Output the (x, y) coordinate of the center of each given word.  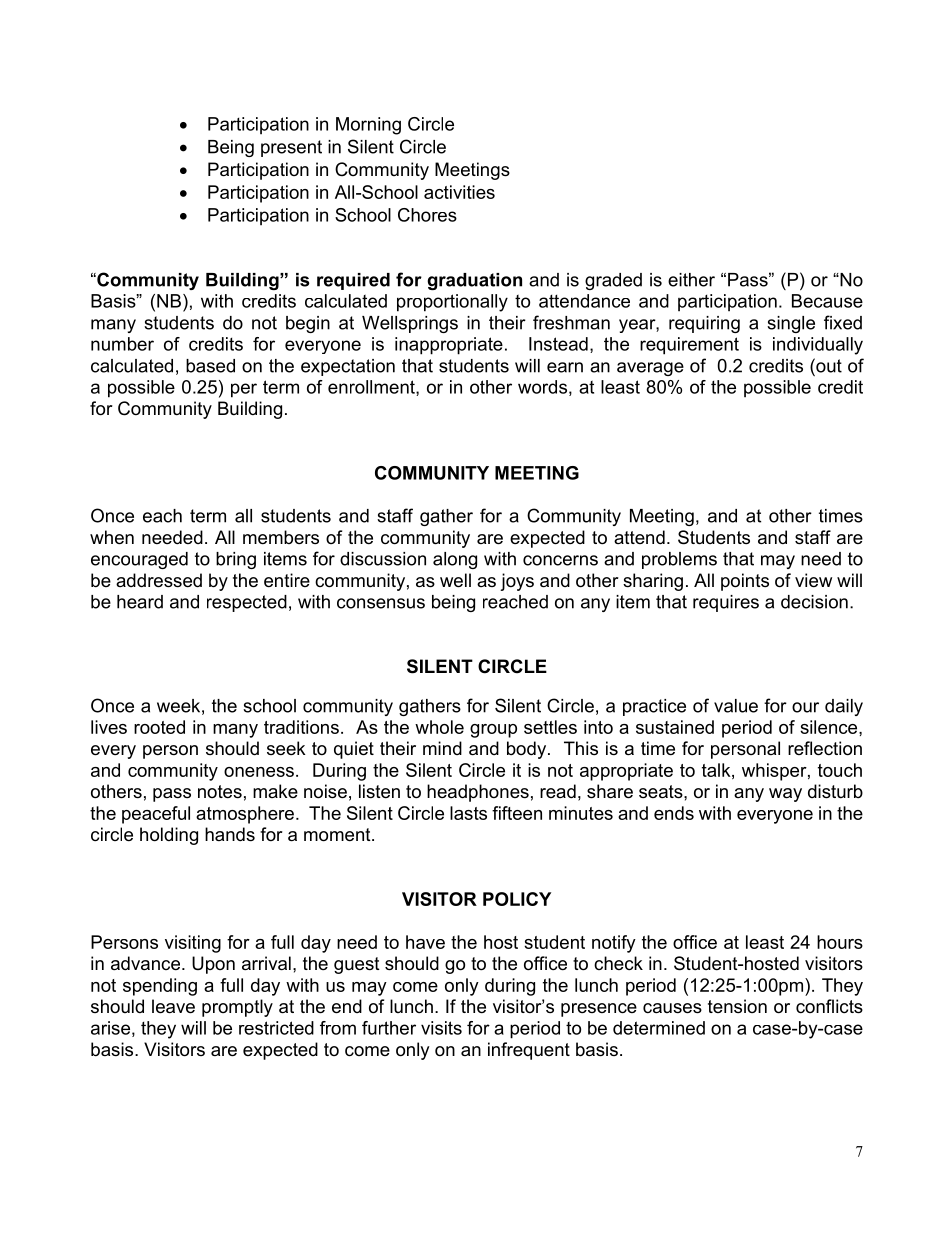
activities (459, 192)
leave (173, 1006)
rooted (159, 727)
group (493, 731)
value (736, 706)
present (291, 148)
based (210, 366)
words (542, 387)
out (828, 365)
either (691, 280)
